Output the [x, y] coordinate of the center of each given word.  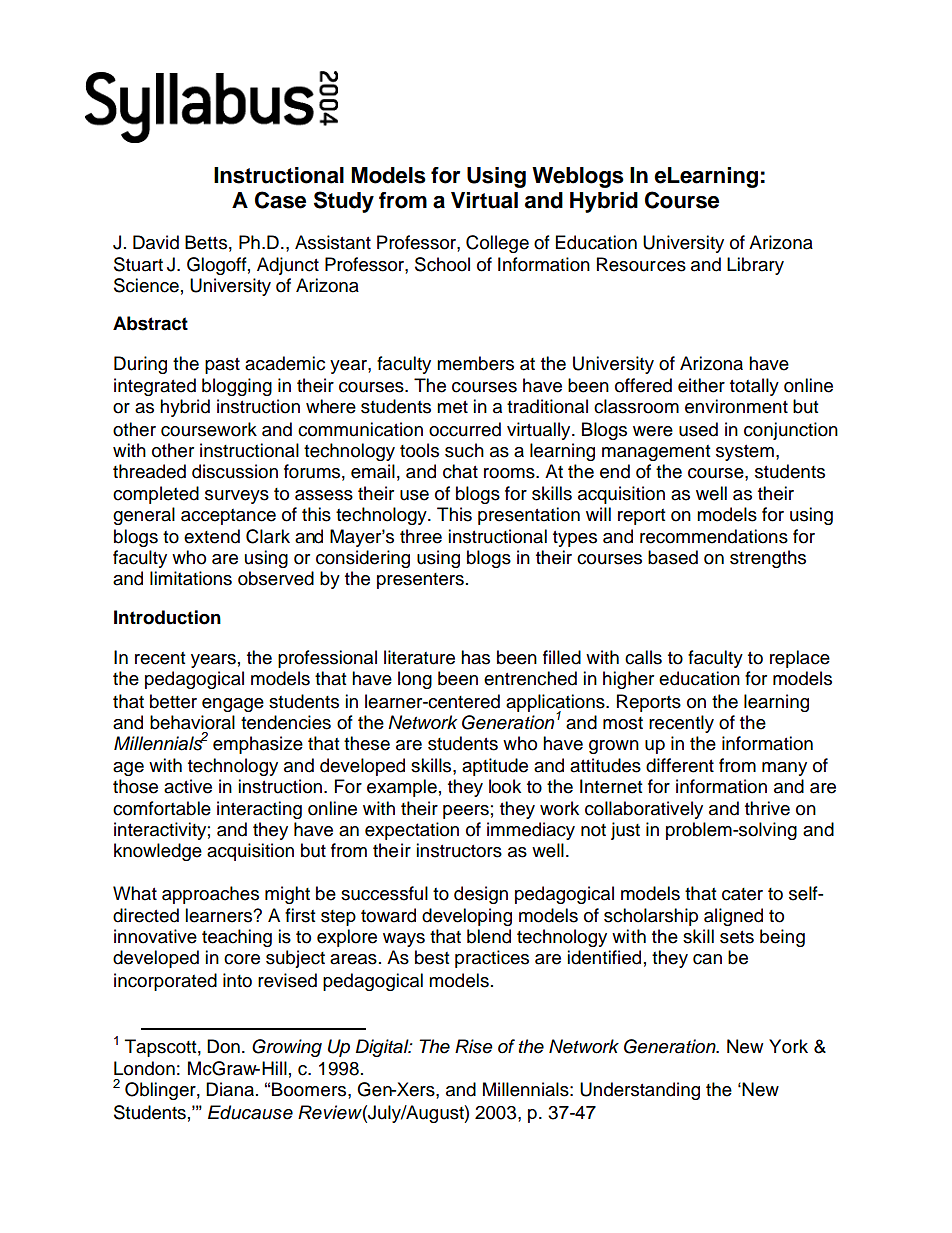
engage [233, 705]
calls [643, 657]
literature [419, 657]
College [497, 244]
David [156, 242]
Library [755, 266]
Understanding [640, 1091]
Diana [230, 1089]
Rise [474, 1046]
